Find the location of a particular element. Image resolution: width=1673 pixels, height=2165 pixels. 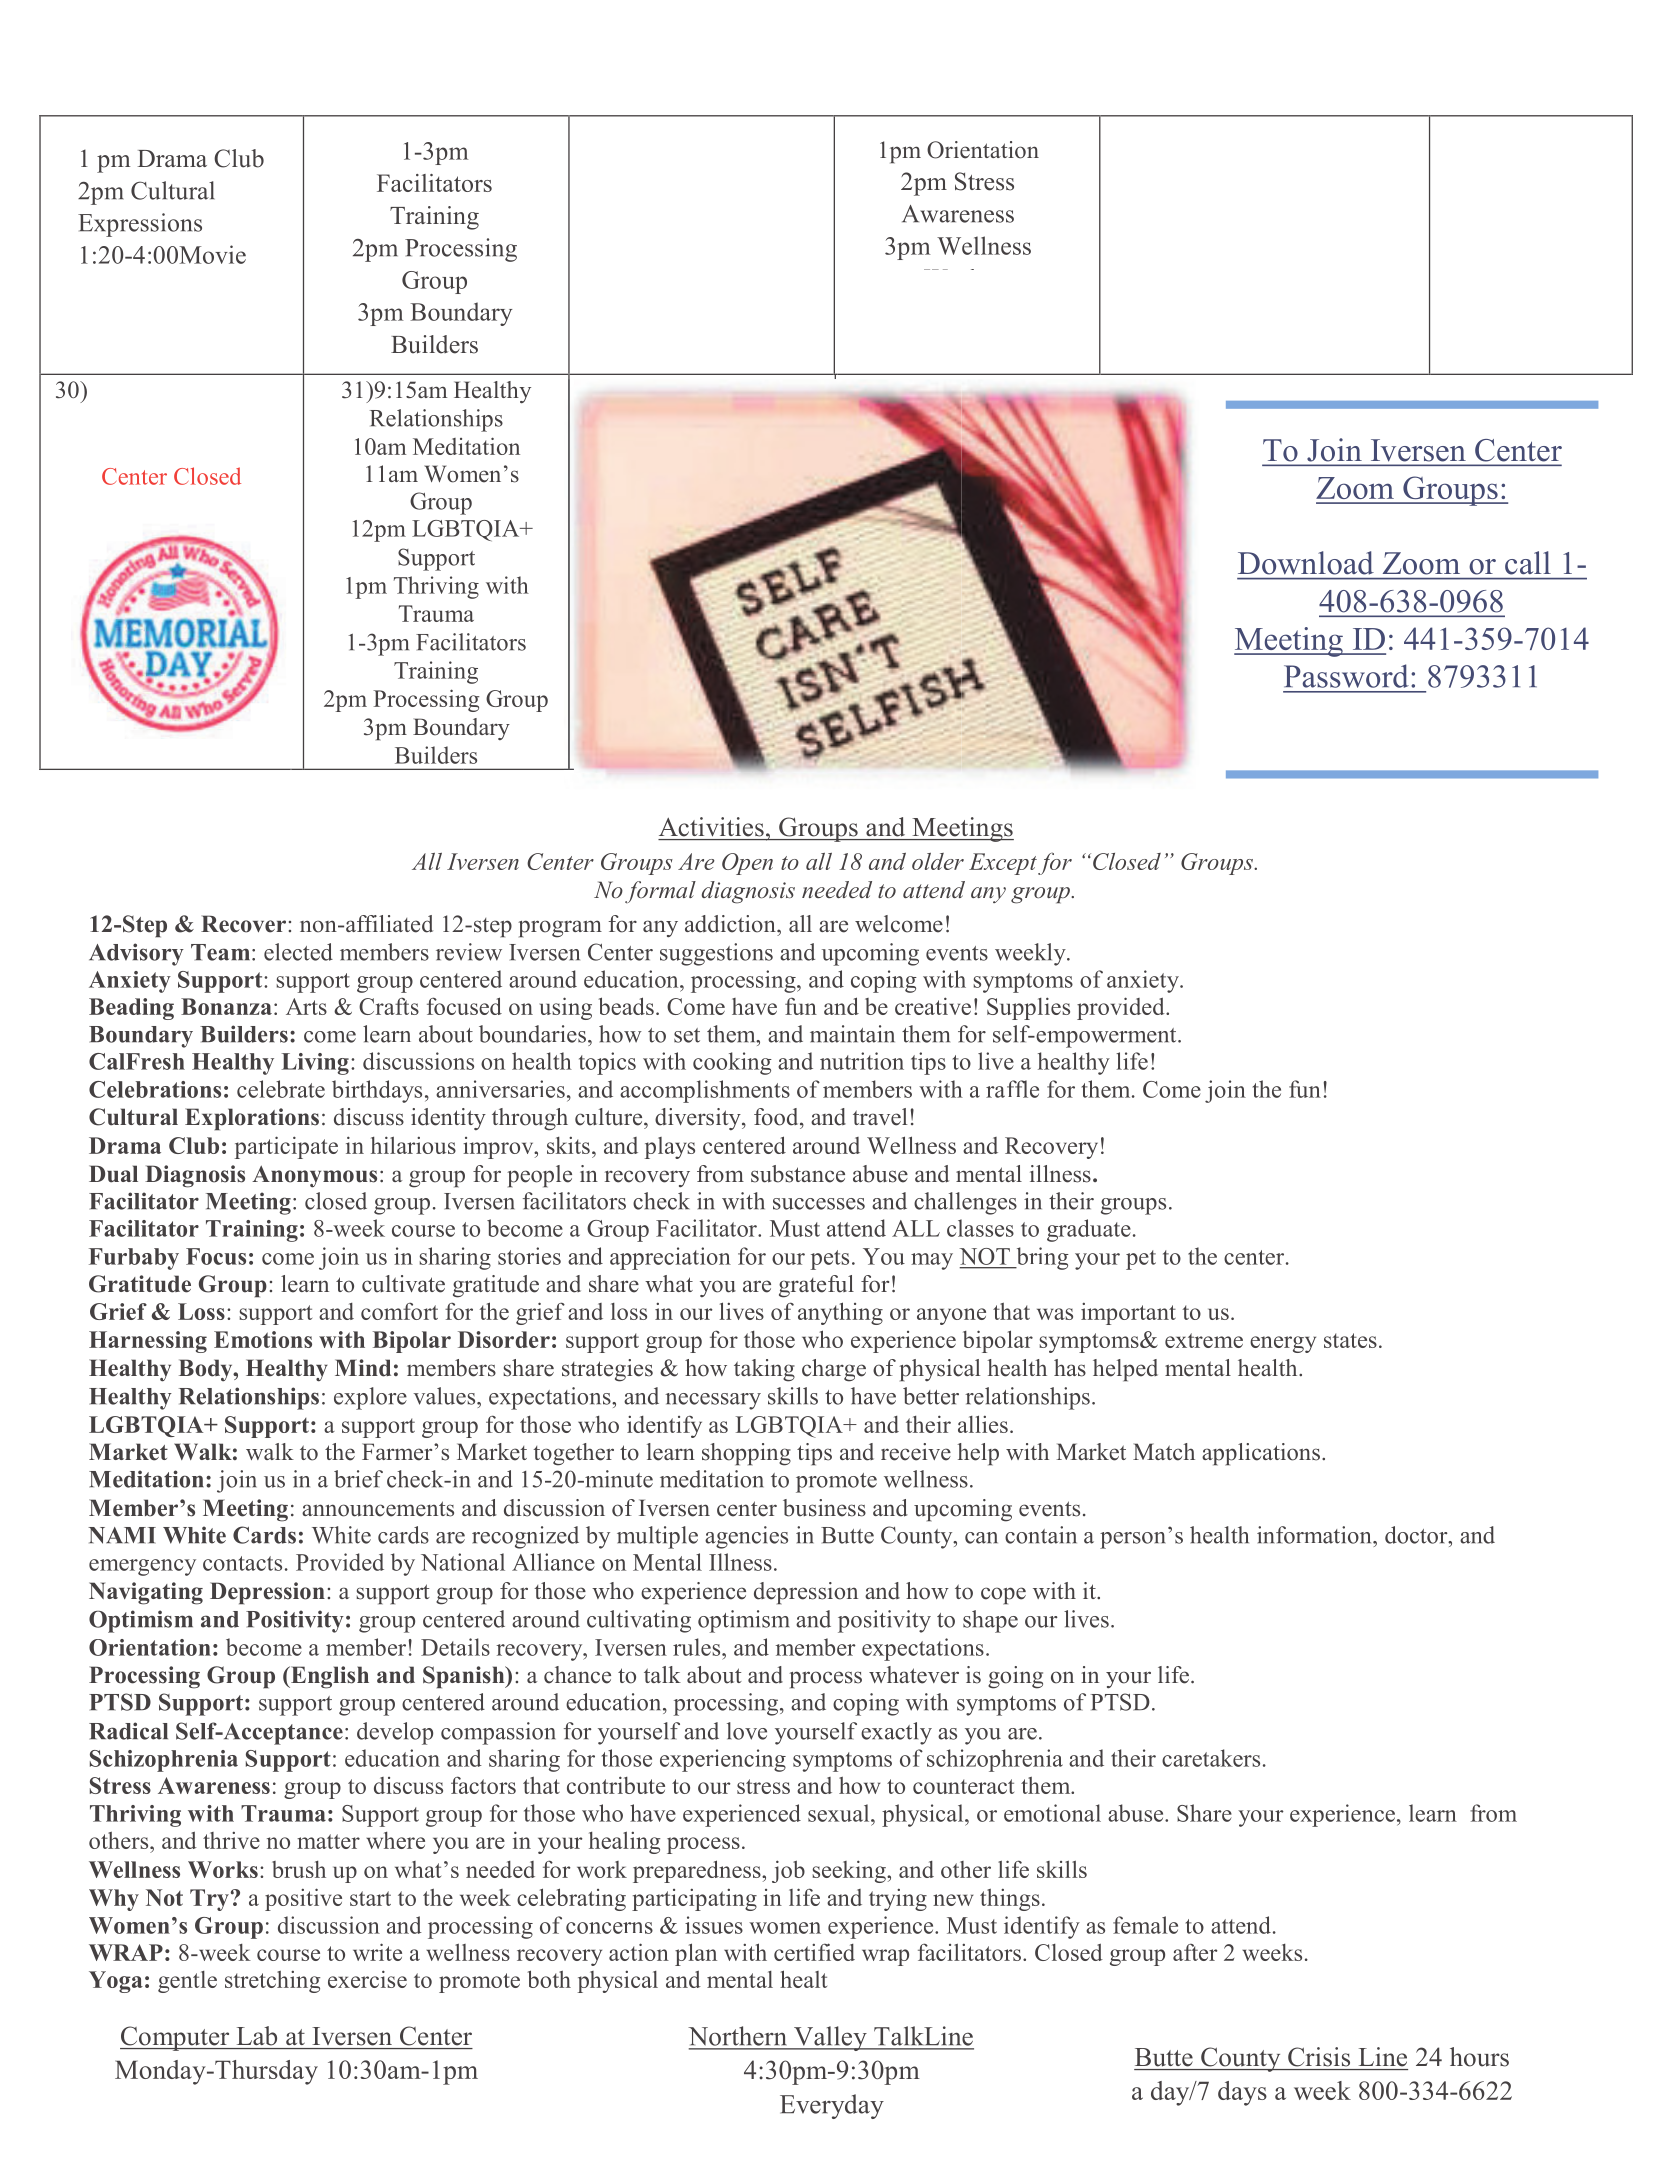

Emotions is located at coordinates (263, 1339).
